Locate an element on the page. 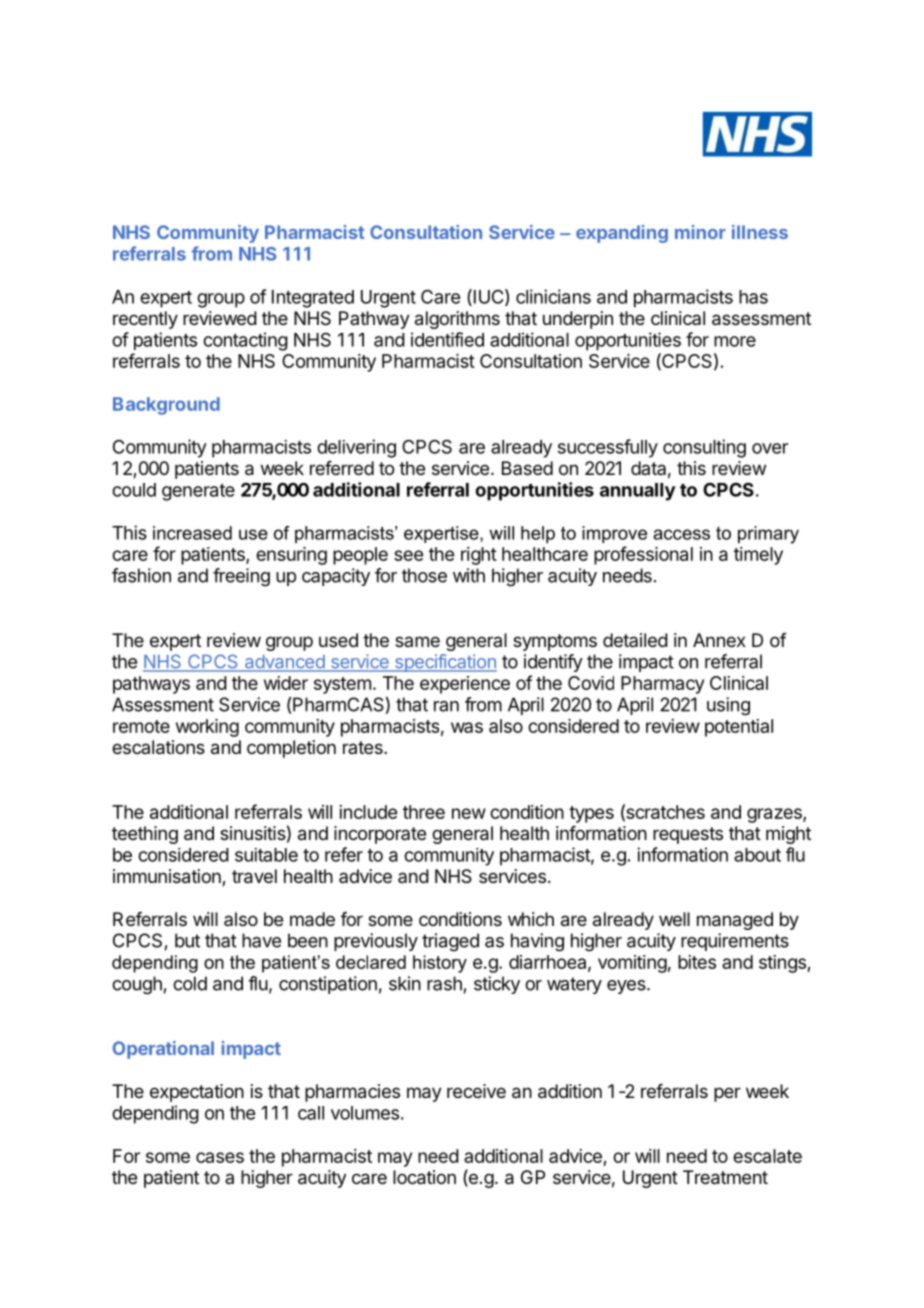 The image size is (924, 1308). location is located at coordinates (424, 1177).
